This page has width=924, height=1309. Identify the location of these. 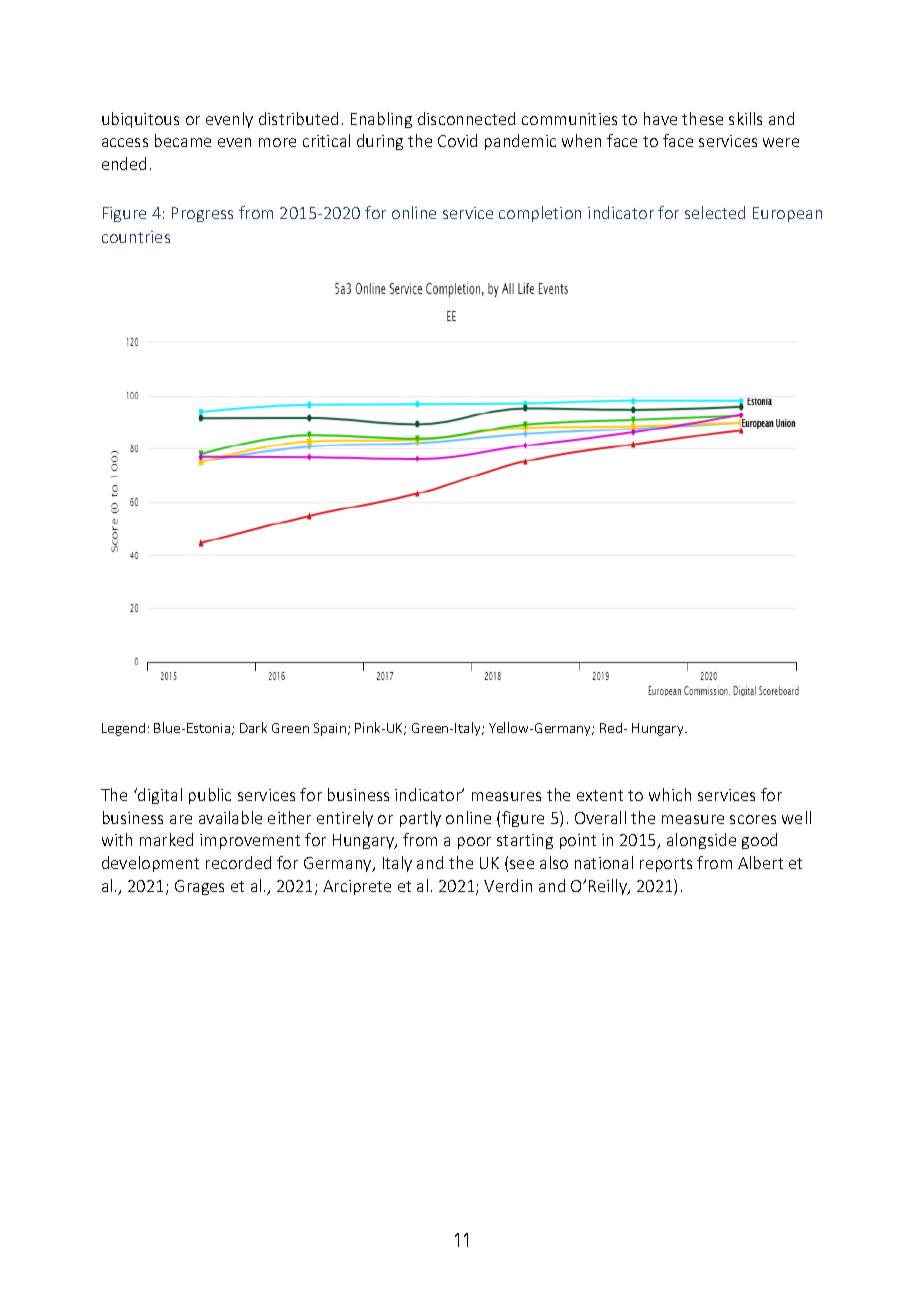
(702, 118).
